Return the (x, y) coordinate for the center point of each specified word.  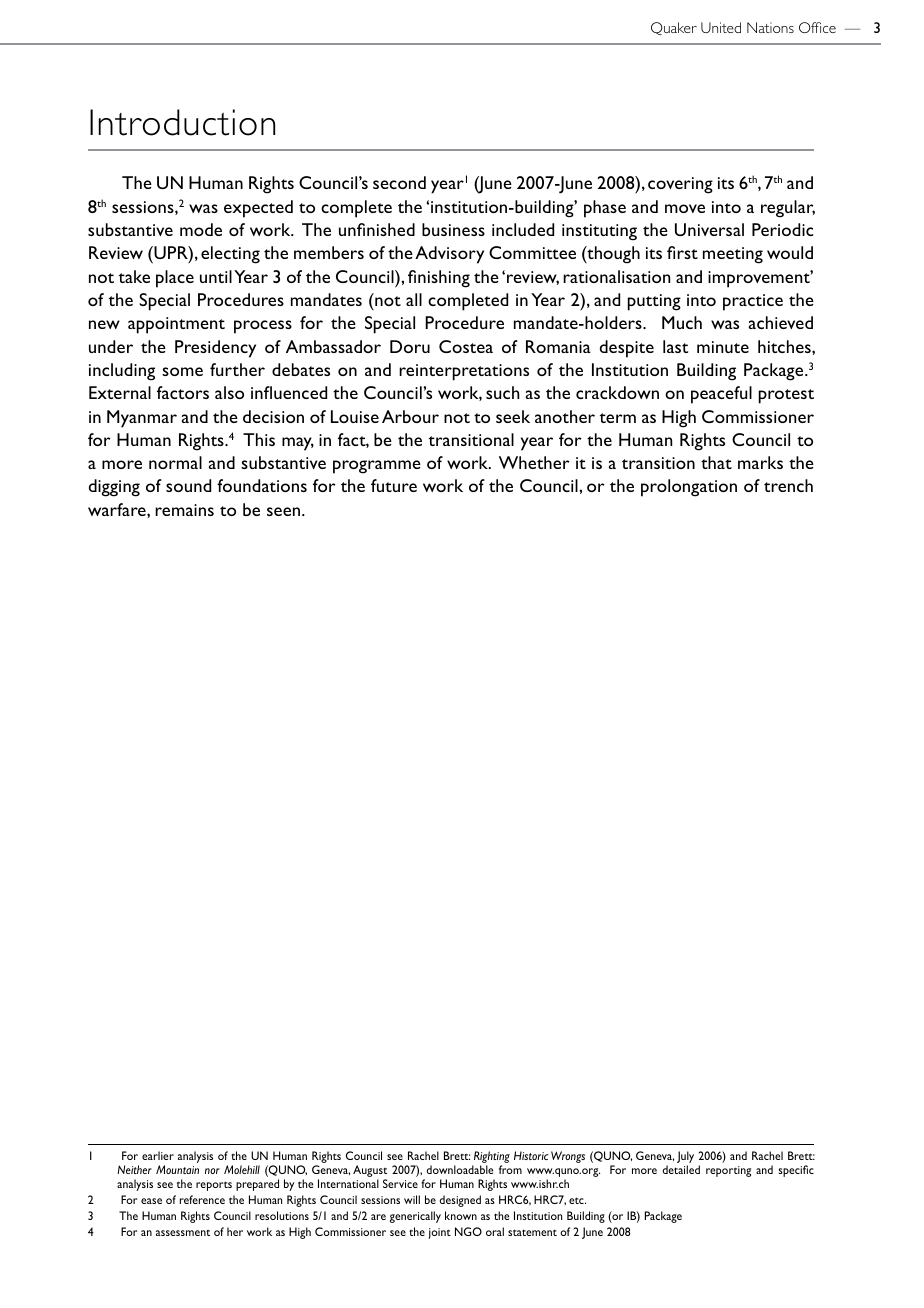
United (721, 27)
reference (202, 1199)
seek (513, 416)
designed (460, 1201)
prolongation (689, 488)
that (716, 462)
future (394, 485)
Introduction (182, 122)
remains (184, 510)
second (399, 182)
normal (175, 462)
